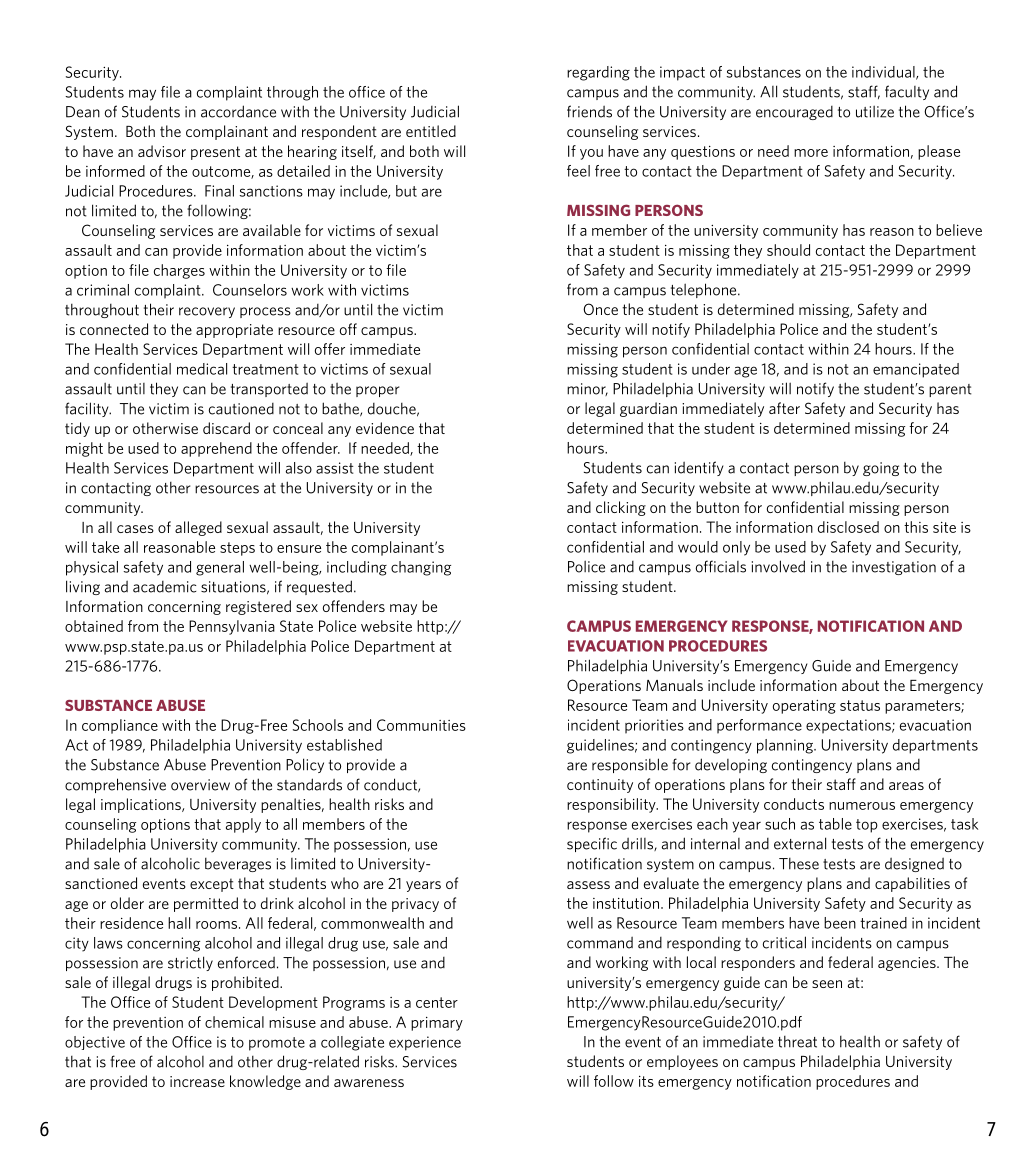 The width and height of the page is (1036, 1166). Describe the element at coordinates (860, 705) in the page. I see `status` at that location.
